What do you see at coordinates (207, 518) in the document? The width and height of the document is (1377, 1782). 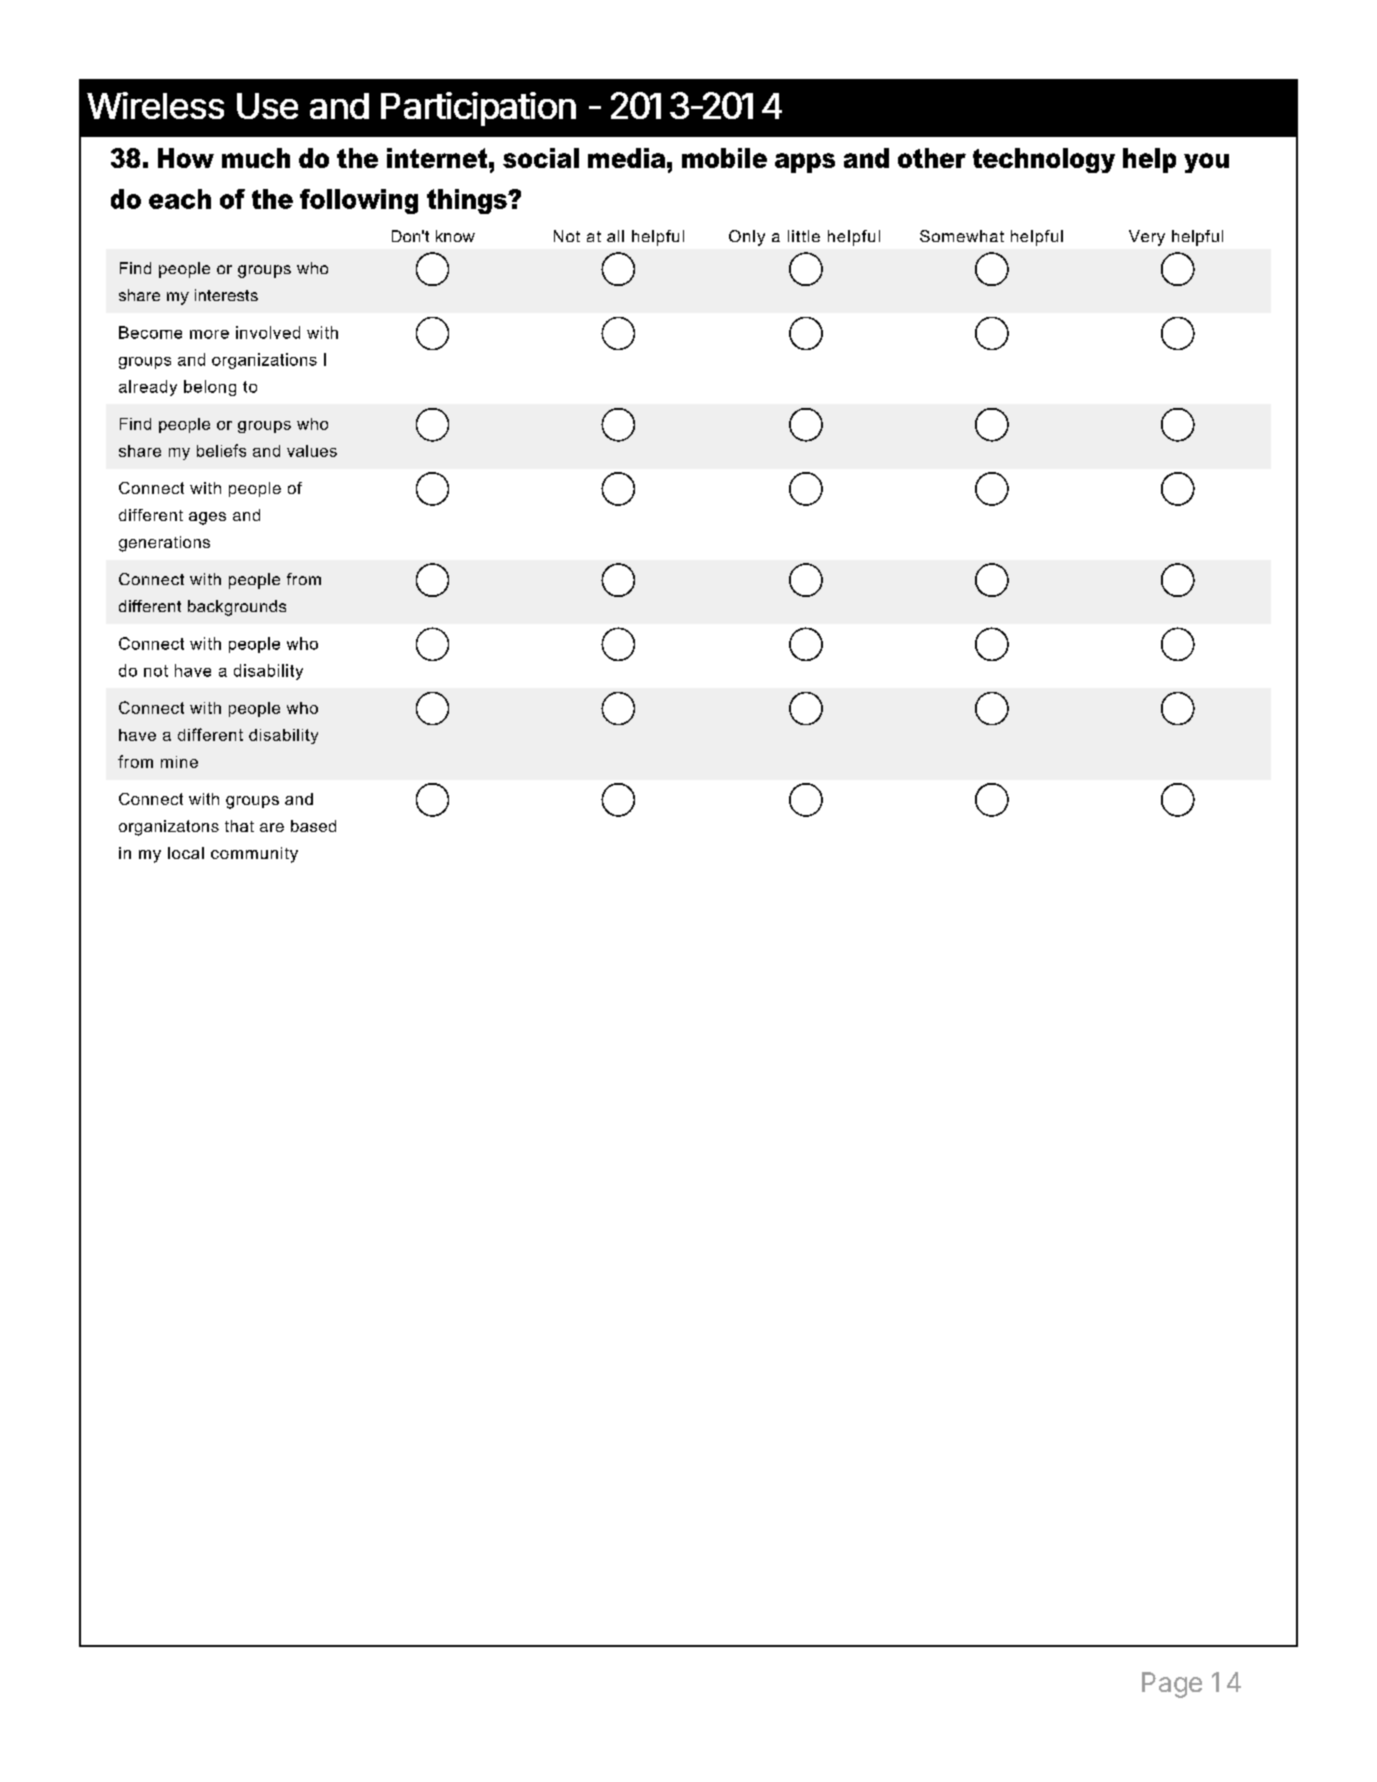 I see `ages` at bounding box center [207, 518].
